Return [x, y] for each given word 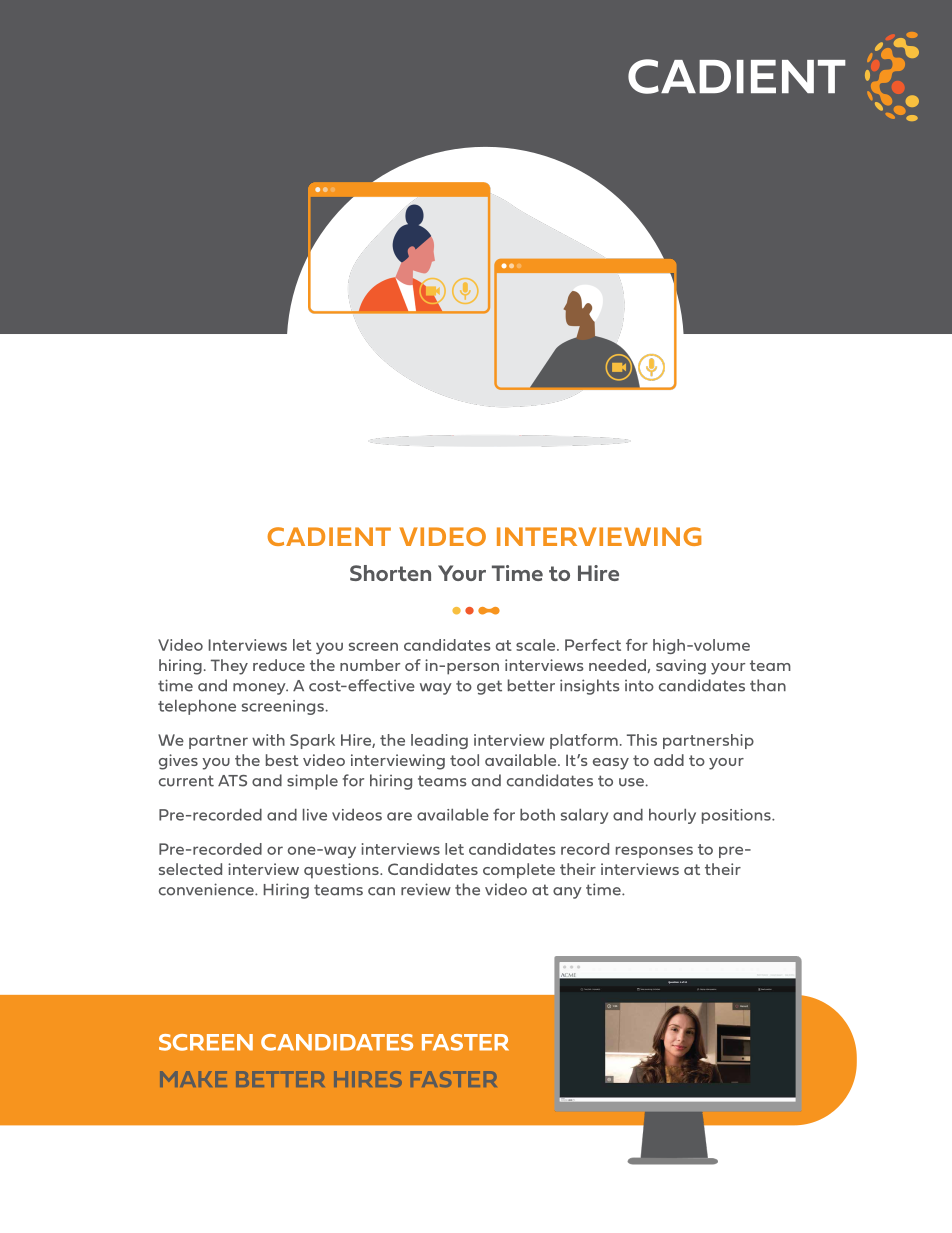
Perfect [593, 645]
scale [537, 645]
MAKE [193, 1079]
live [315, 815]
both [537, 815]
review [426, 889]
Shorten [390, 573]
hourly [672, 816]
